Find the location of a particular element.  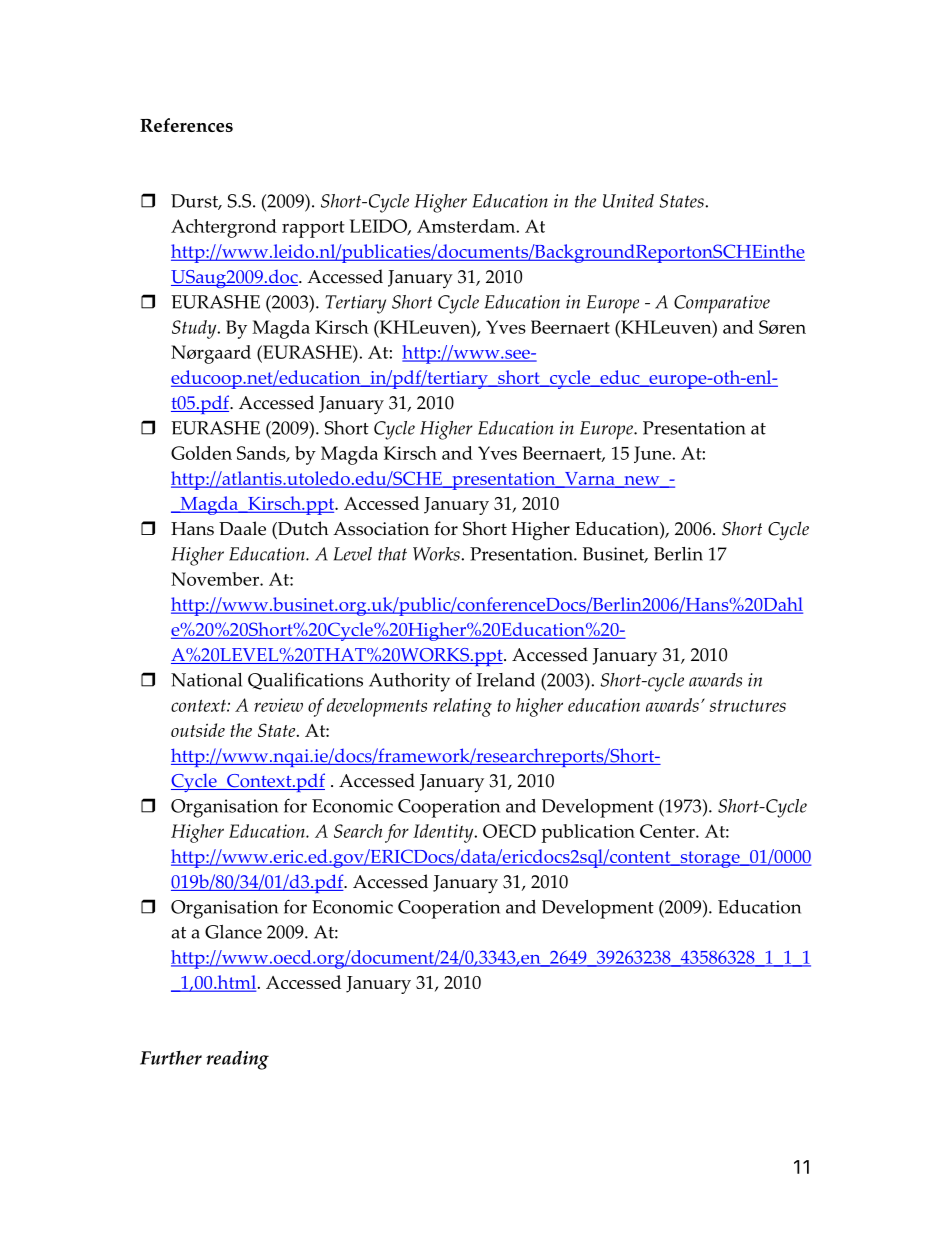

June is located at coordinates (653, 454).
